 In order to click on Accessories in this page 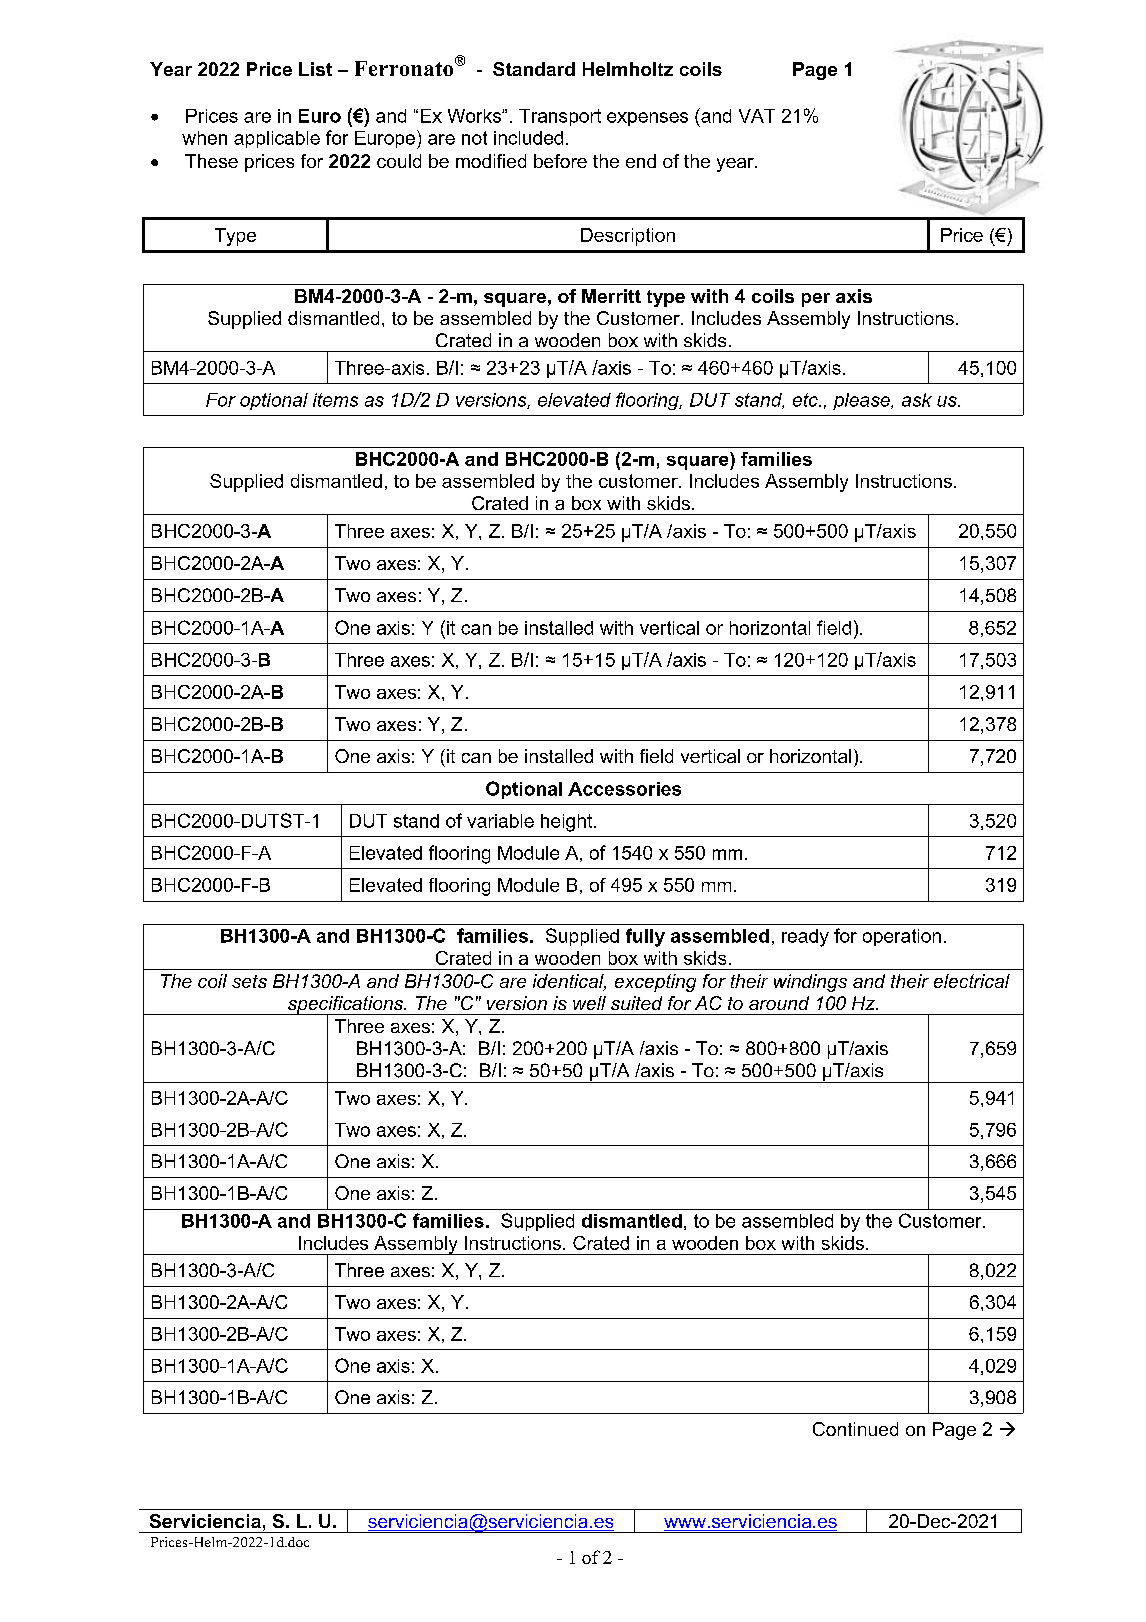, I will do `click(624, 789)`.
